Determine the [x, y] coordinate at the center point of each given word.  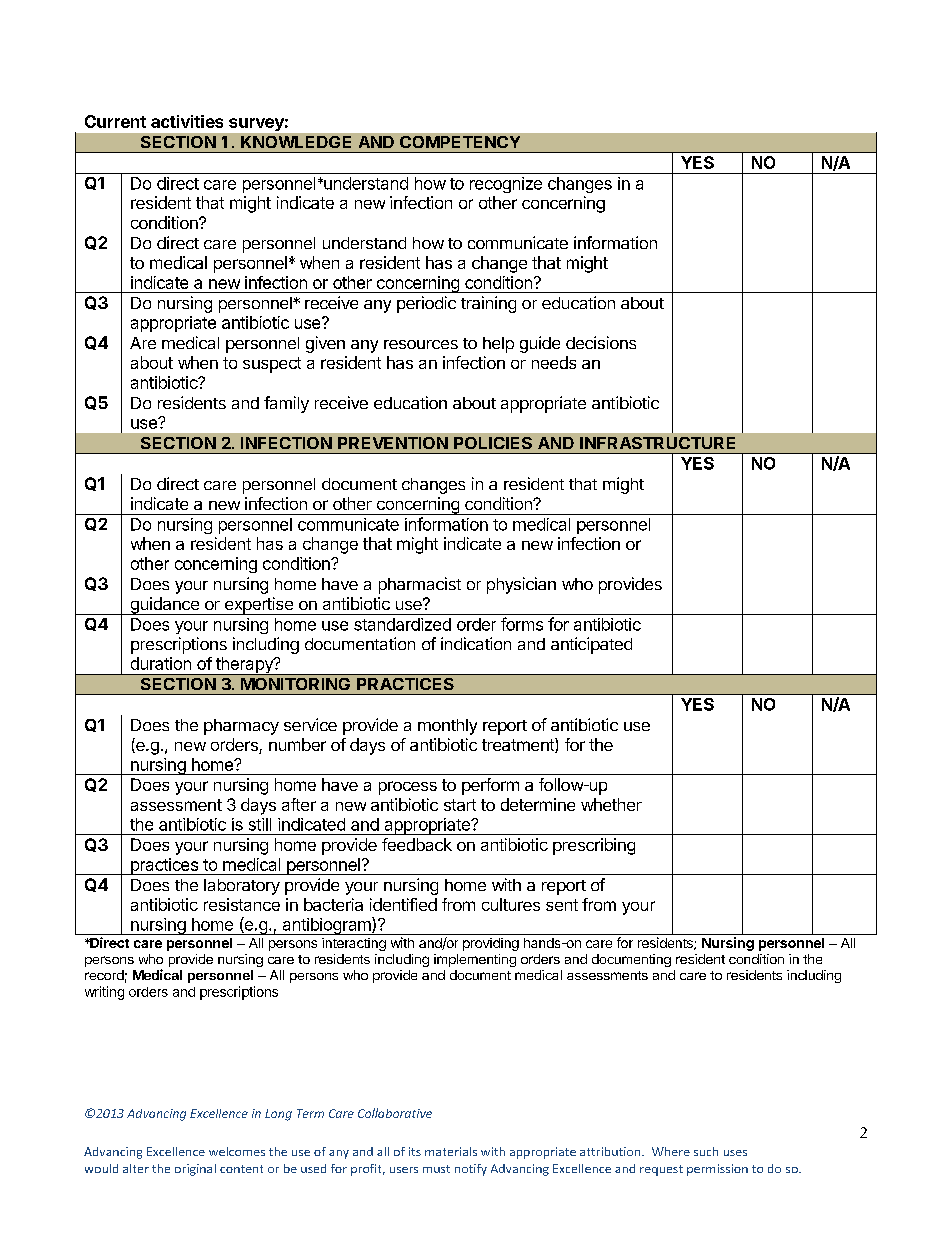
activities [187, 121]
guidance [164, 606]
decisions [601, 342]
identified [403, 904]
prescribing [594, 846]
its [415, 1151]
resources [421, 344]
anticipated [591, 645]
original [195, 1170]
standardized [402, 624]
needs [554, 362]
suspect [272, 365]
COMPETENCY [460, 142]
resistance [242, 904]
